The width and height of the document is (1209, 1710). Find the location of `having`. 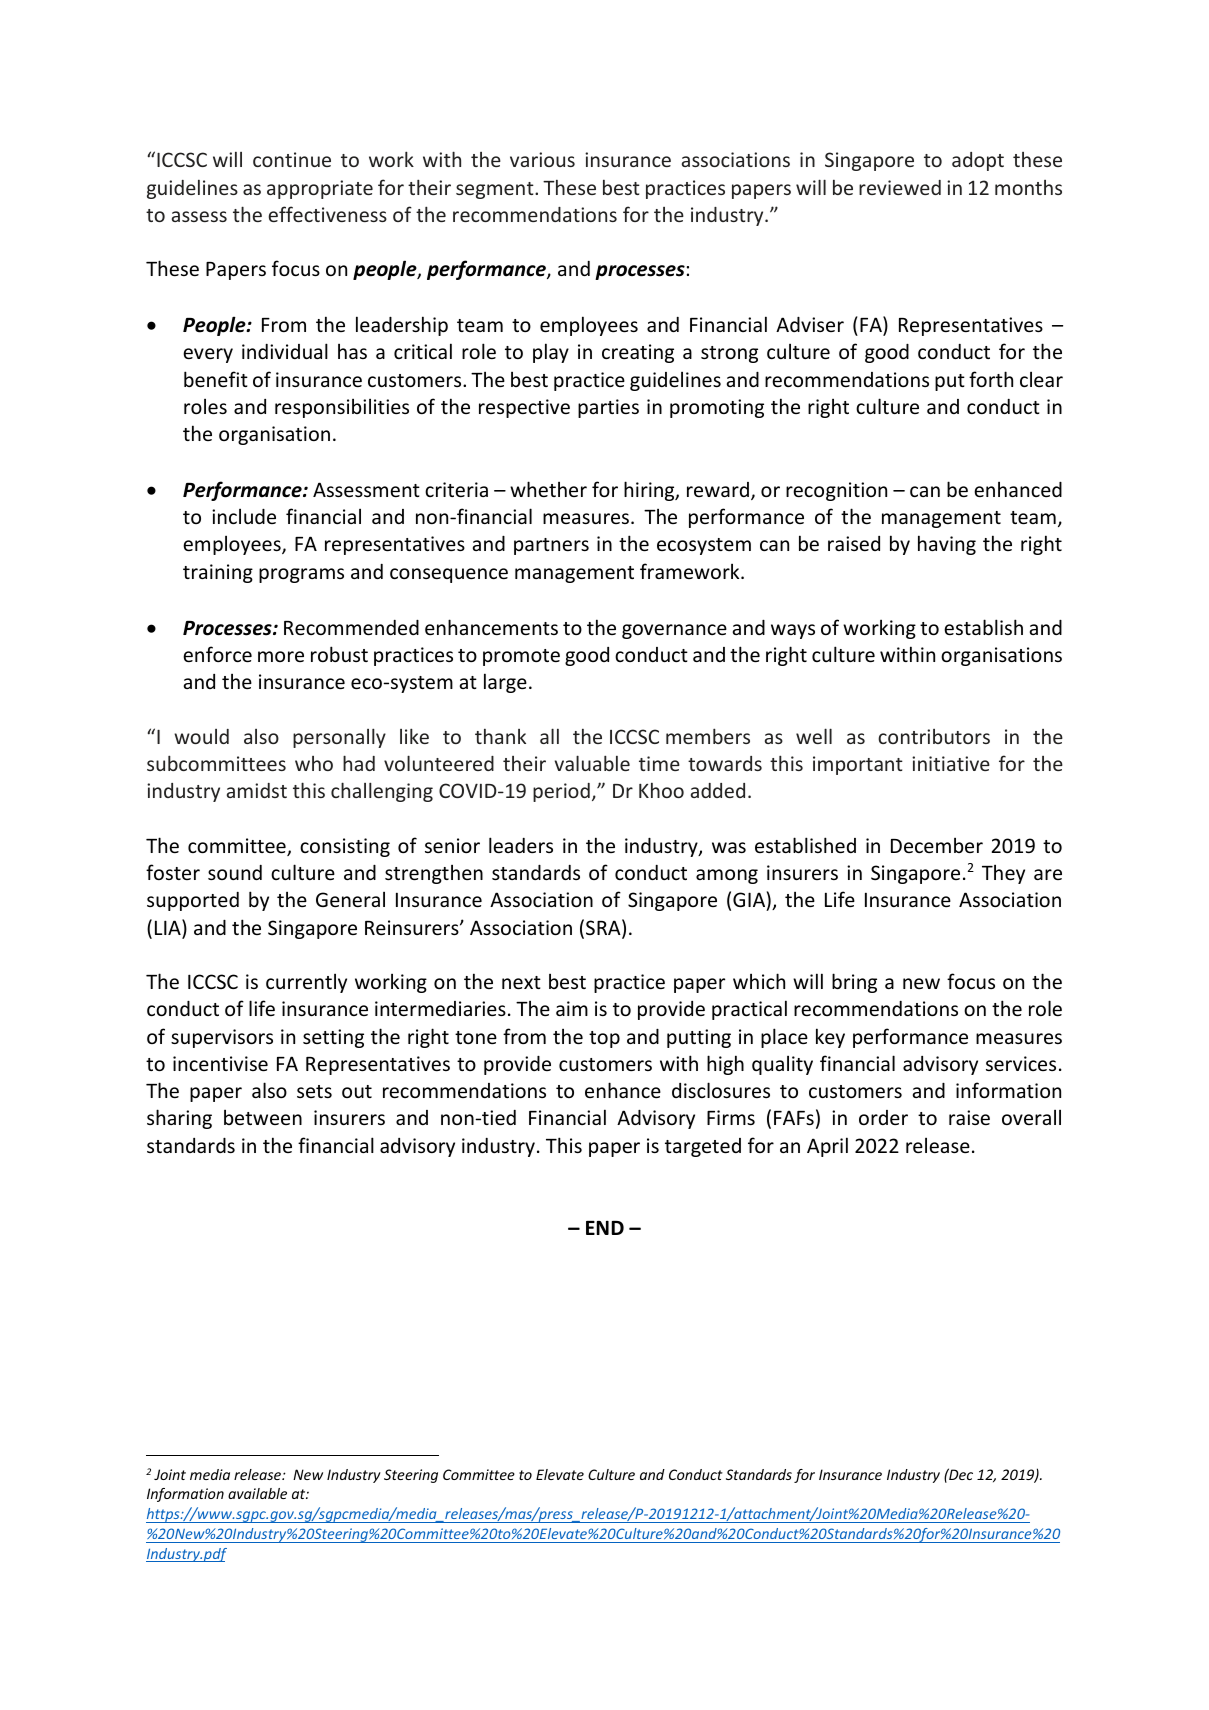

having is located at coordinates (947, 545).
